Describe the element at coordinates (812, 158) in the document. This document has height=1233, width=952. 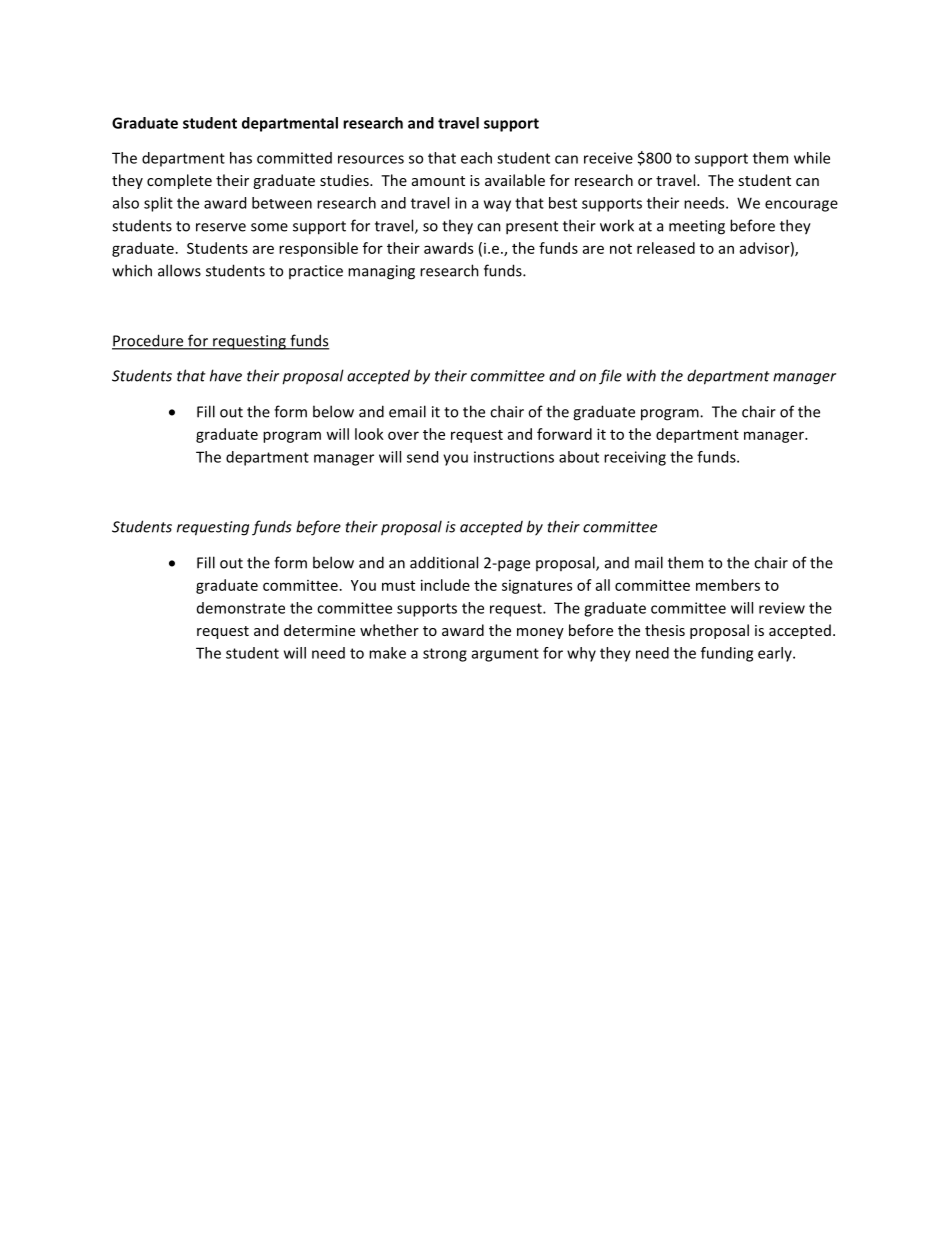
I see `while` at that location.
